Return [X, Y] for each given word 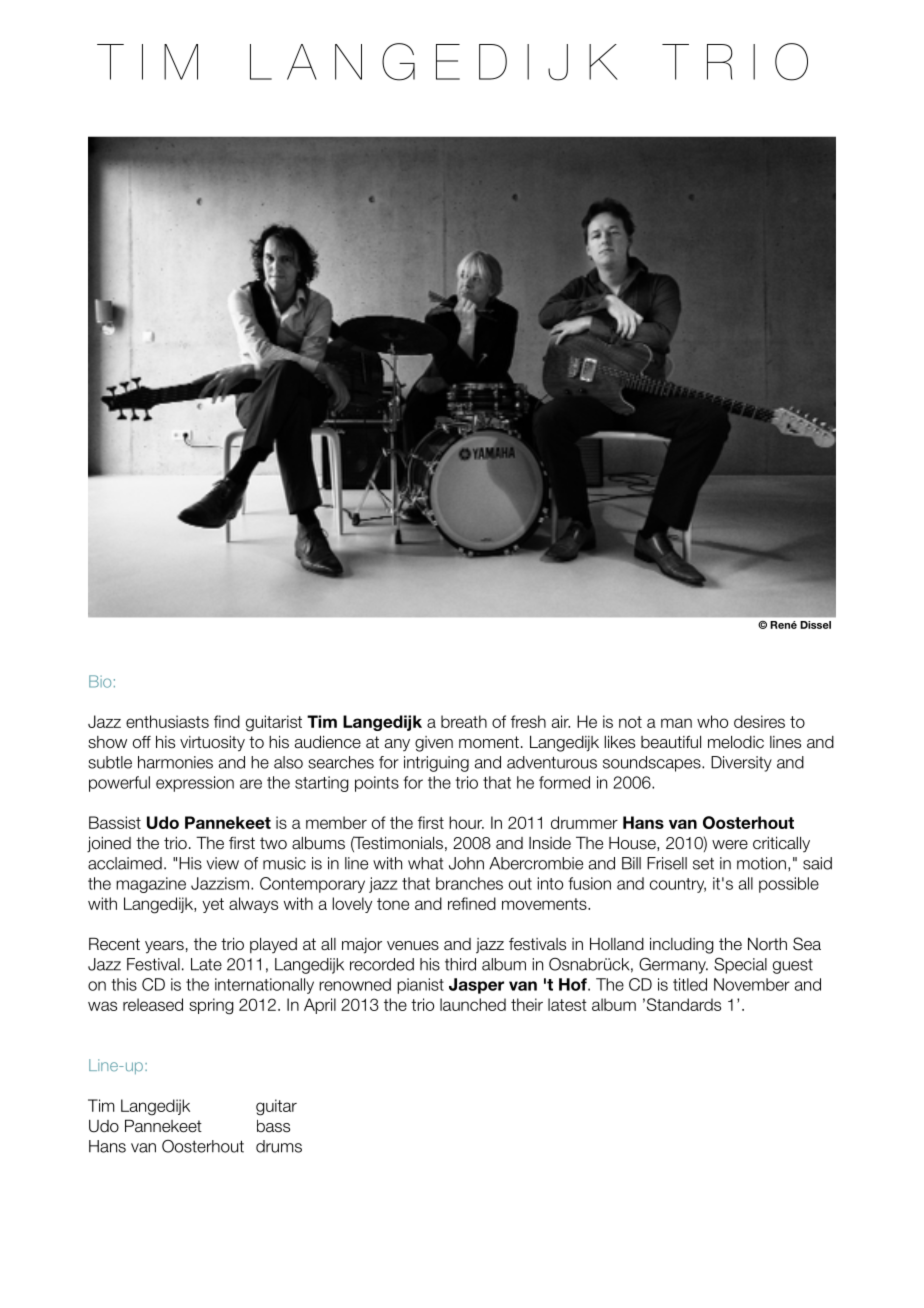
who [712, 721]
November [752, 984]
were [730, 845]
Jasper [476, 986]
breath [464, 721]
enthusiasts [167, 721]
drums [279, 1146]
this [124, 984]
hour [466, 822]
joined [109, 844]
